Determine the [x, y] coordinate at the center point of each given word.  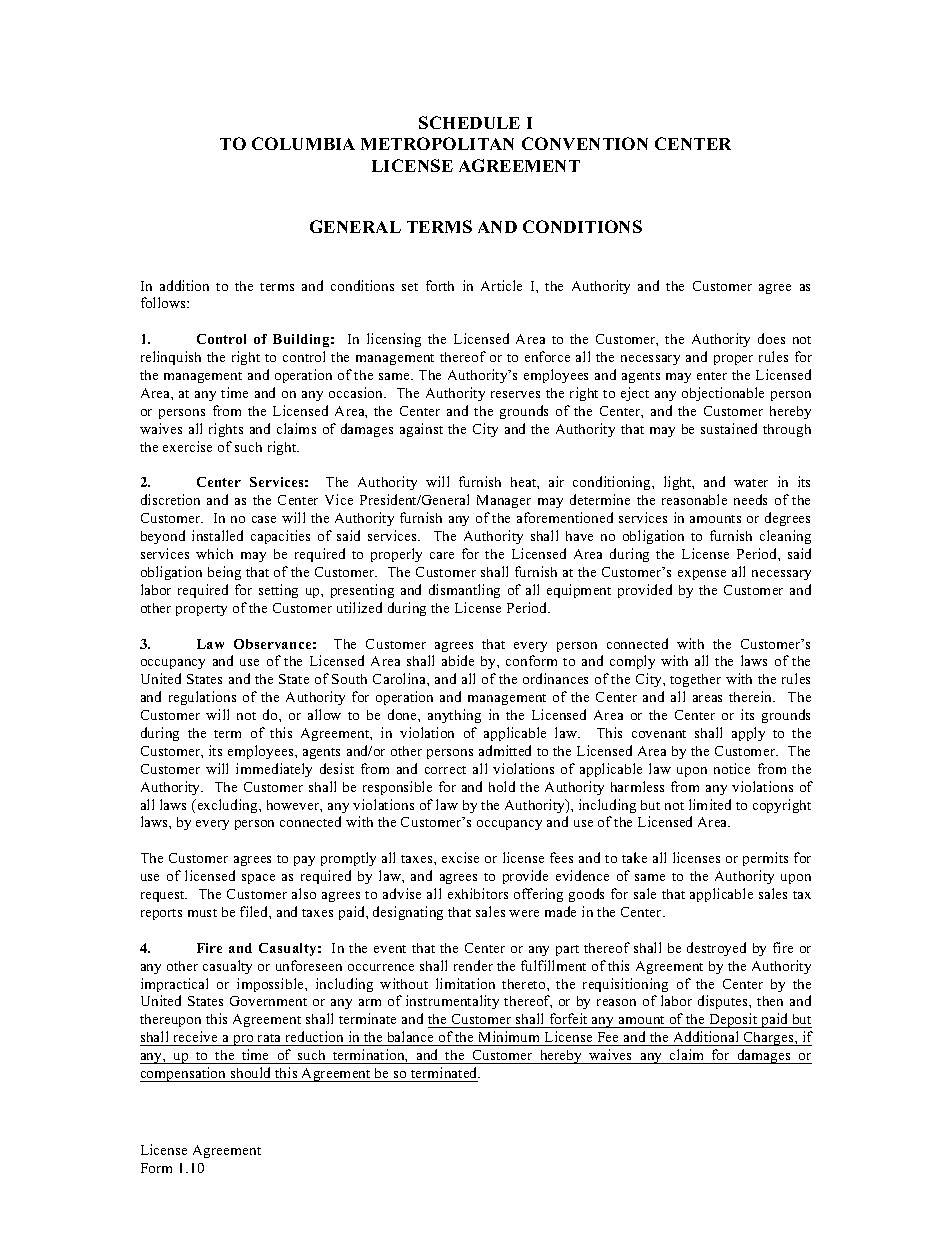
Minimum [509, 1036]
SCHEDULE [469, 122]
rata [269, 1038]
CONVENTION [585, 143]
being [224, 573]
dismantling [464, 591]
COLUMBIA [303, 143]
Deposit [733, 1020]
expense [702, 575]
